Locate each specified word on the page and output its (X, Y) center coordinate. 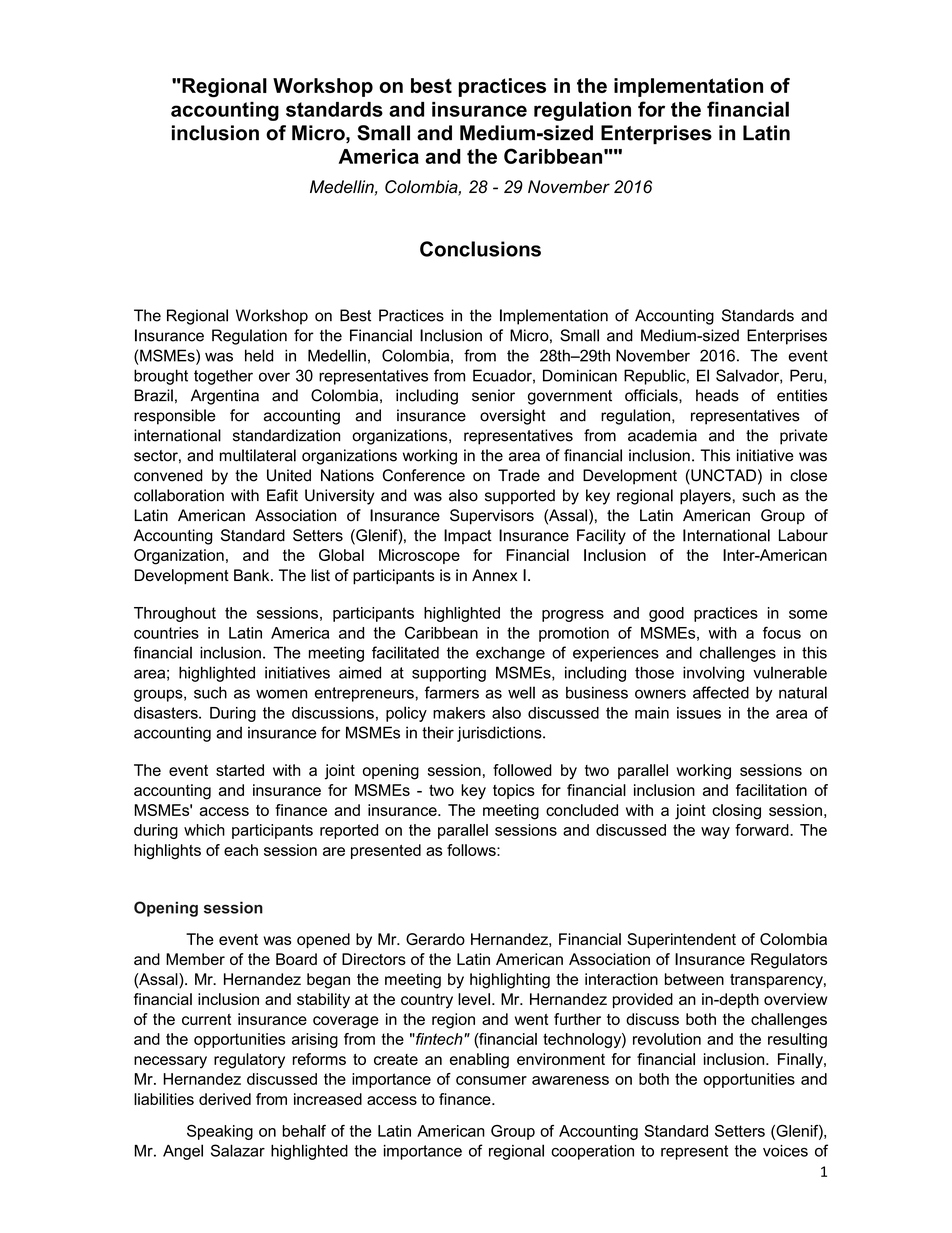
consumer (491, 1080)
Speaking (220, 1132)
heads (717, 395)
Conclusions (480, 249)
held (259, 355)
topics (514, 791)
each (241, 850)
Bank (253, 575)
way (715, 833)
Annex (494, 575)
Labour (803, 535)
